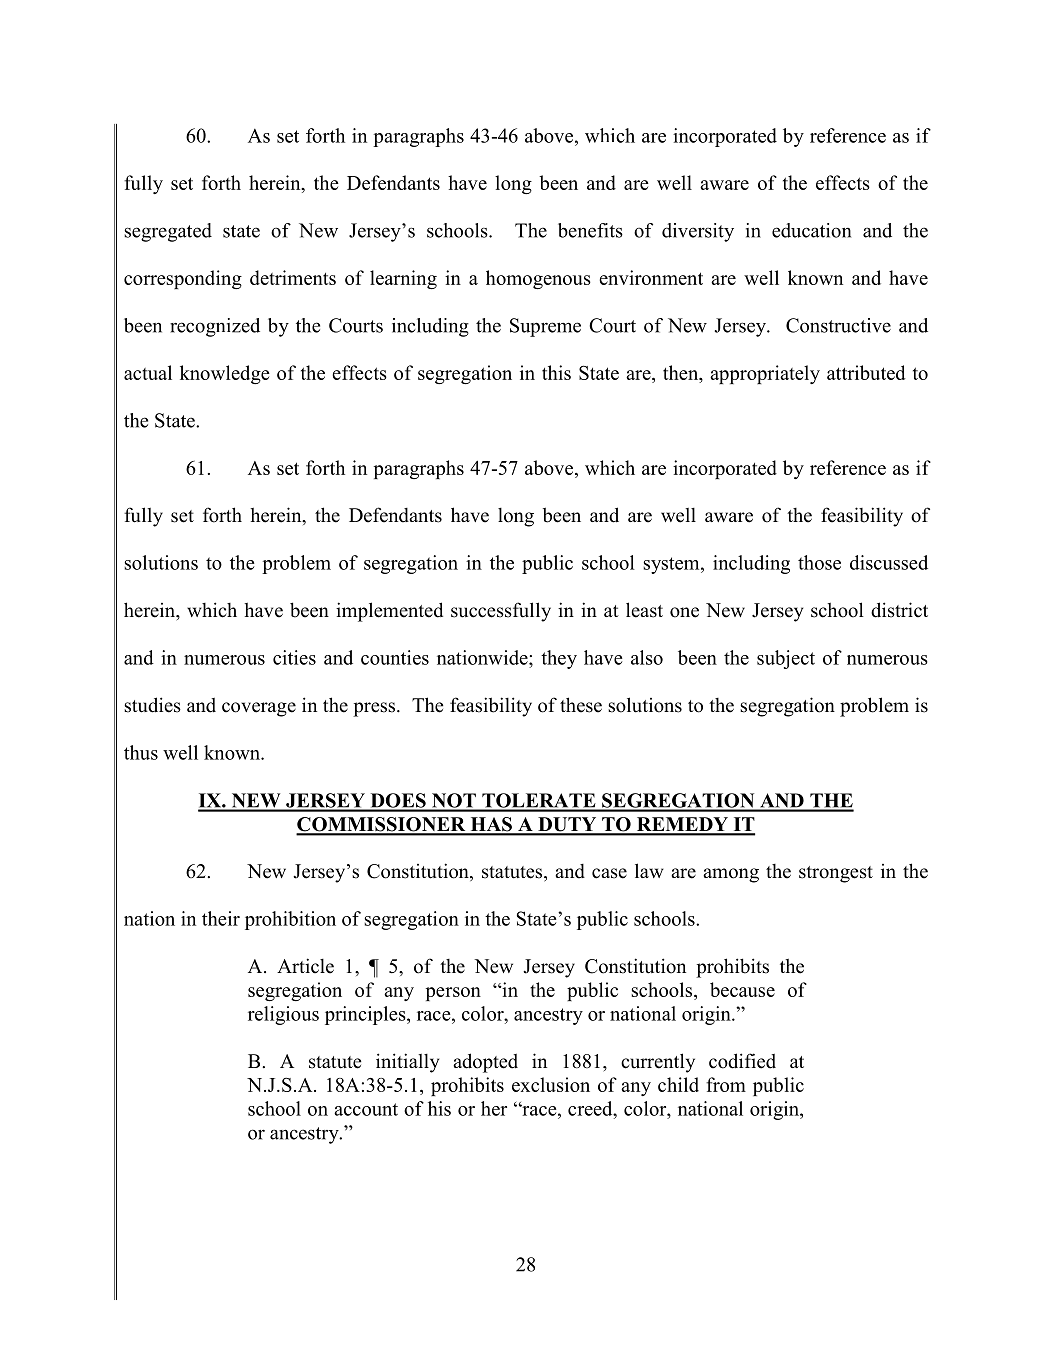  Describe the element at coordinates (538, 279) in the image. I see `homogenous` at that location.
